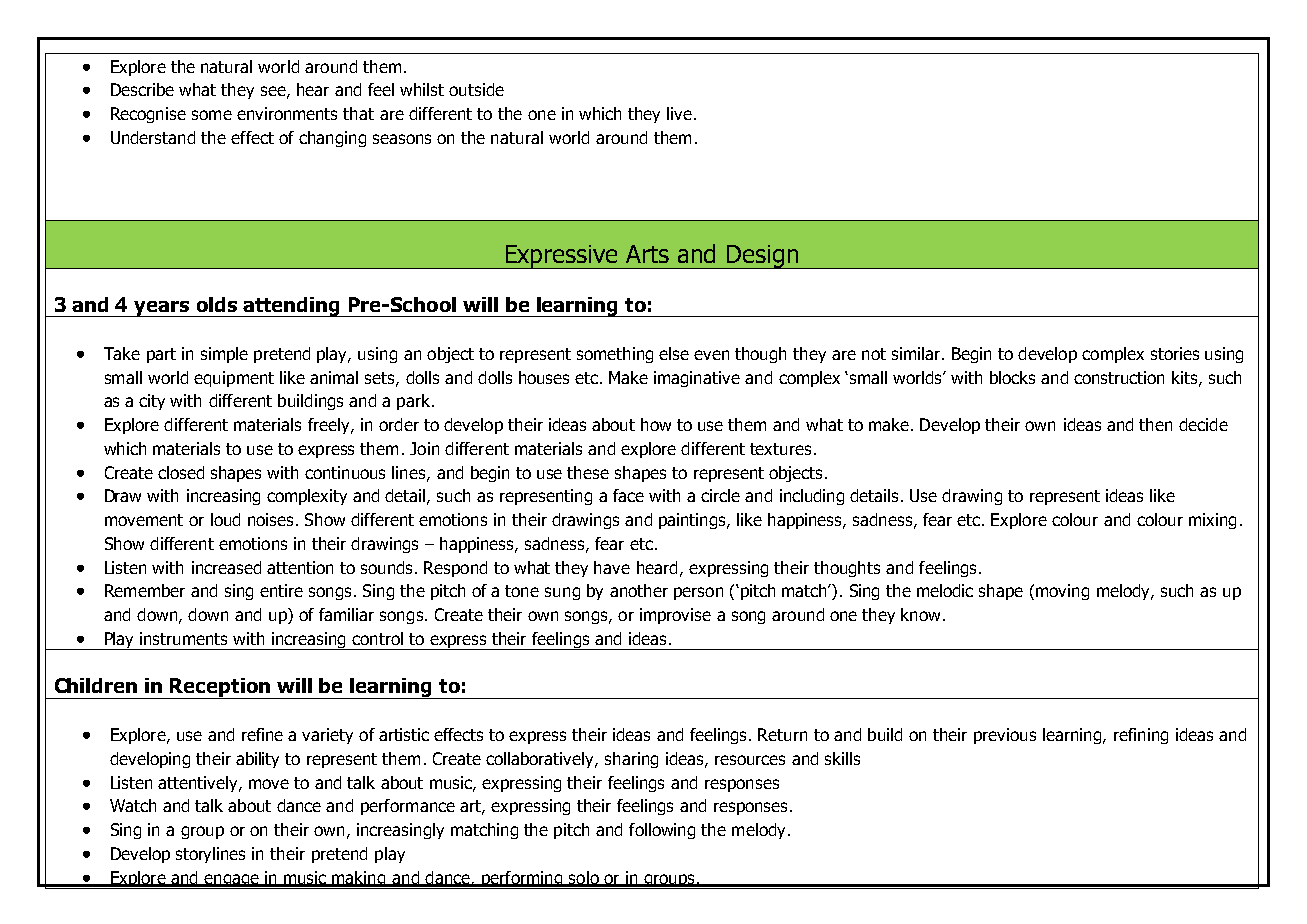 The image size is (1307, 924). Describe the element at coordinates (1212, 521) in the screenshot. I see `mixing` at that location.
